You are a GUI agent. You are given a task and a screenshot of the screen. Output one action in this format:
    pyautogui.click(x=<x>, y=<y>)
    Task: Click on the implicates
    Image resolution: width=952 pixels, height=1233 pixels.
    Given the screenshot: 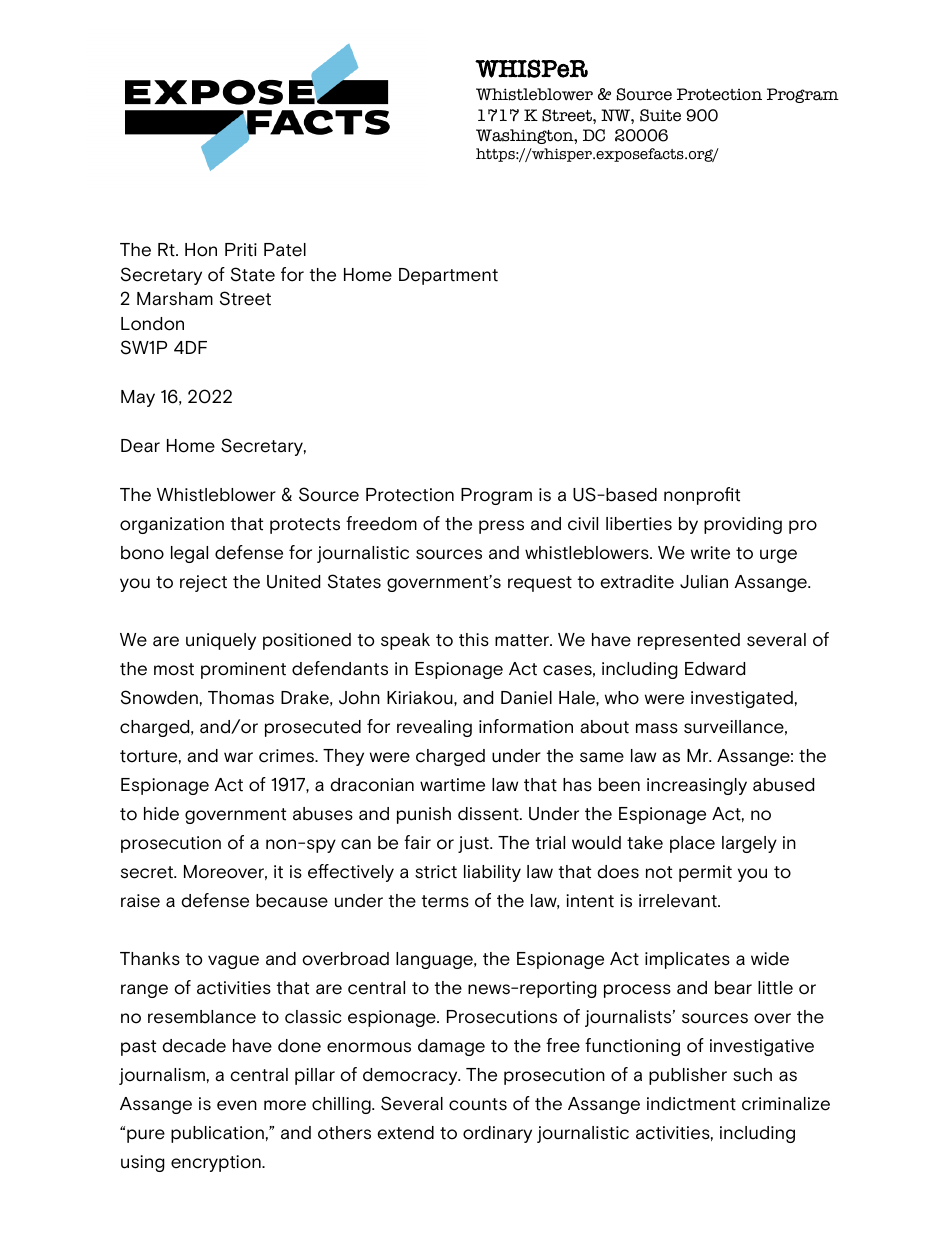 What is the action you would take?
    pyautogui.click(x=687, y=960)
